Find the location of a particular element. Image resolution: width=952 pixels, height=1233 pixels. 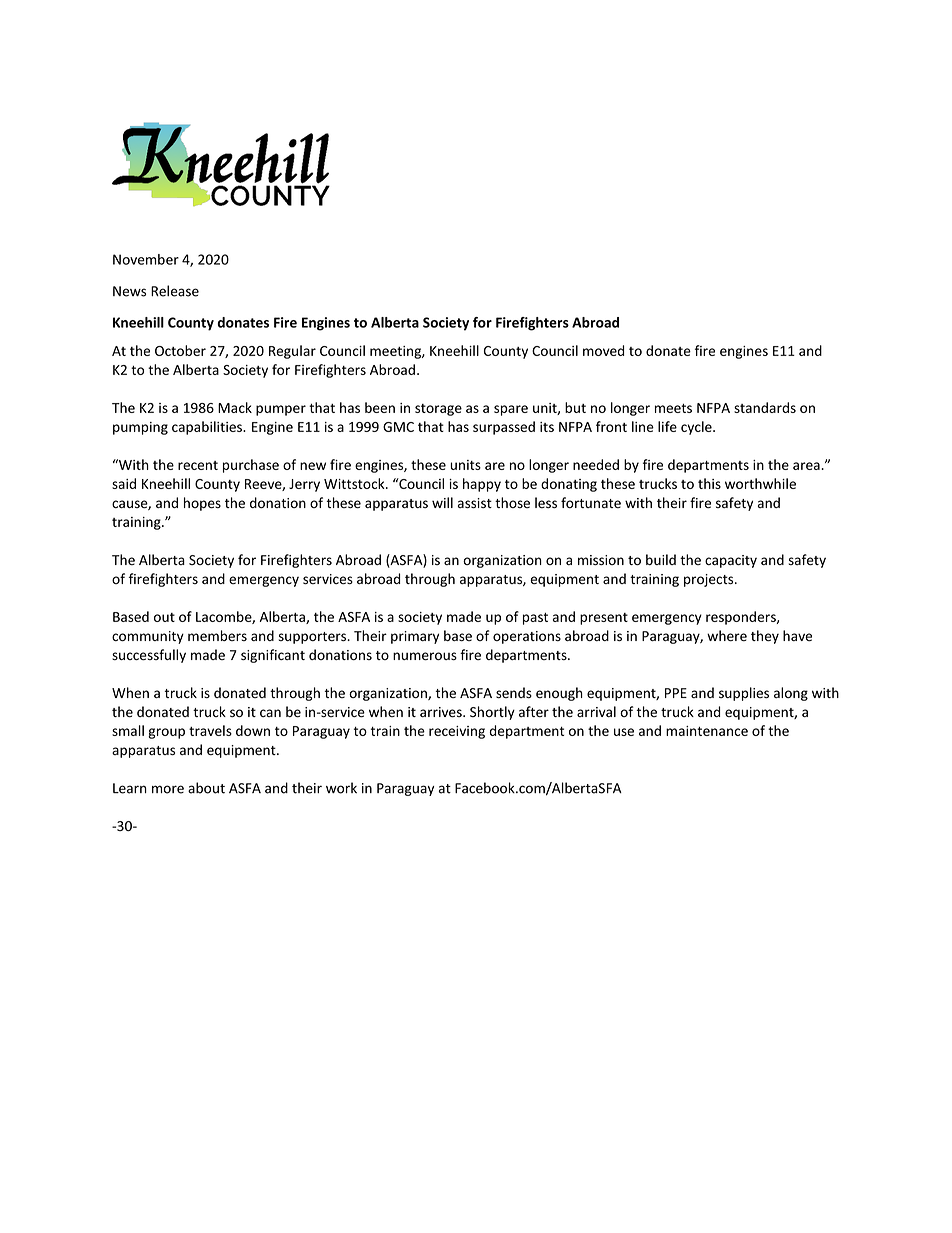

Release is located at coordinates (175, 291).
